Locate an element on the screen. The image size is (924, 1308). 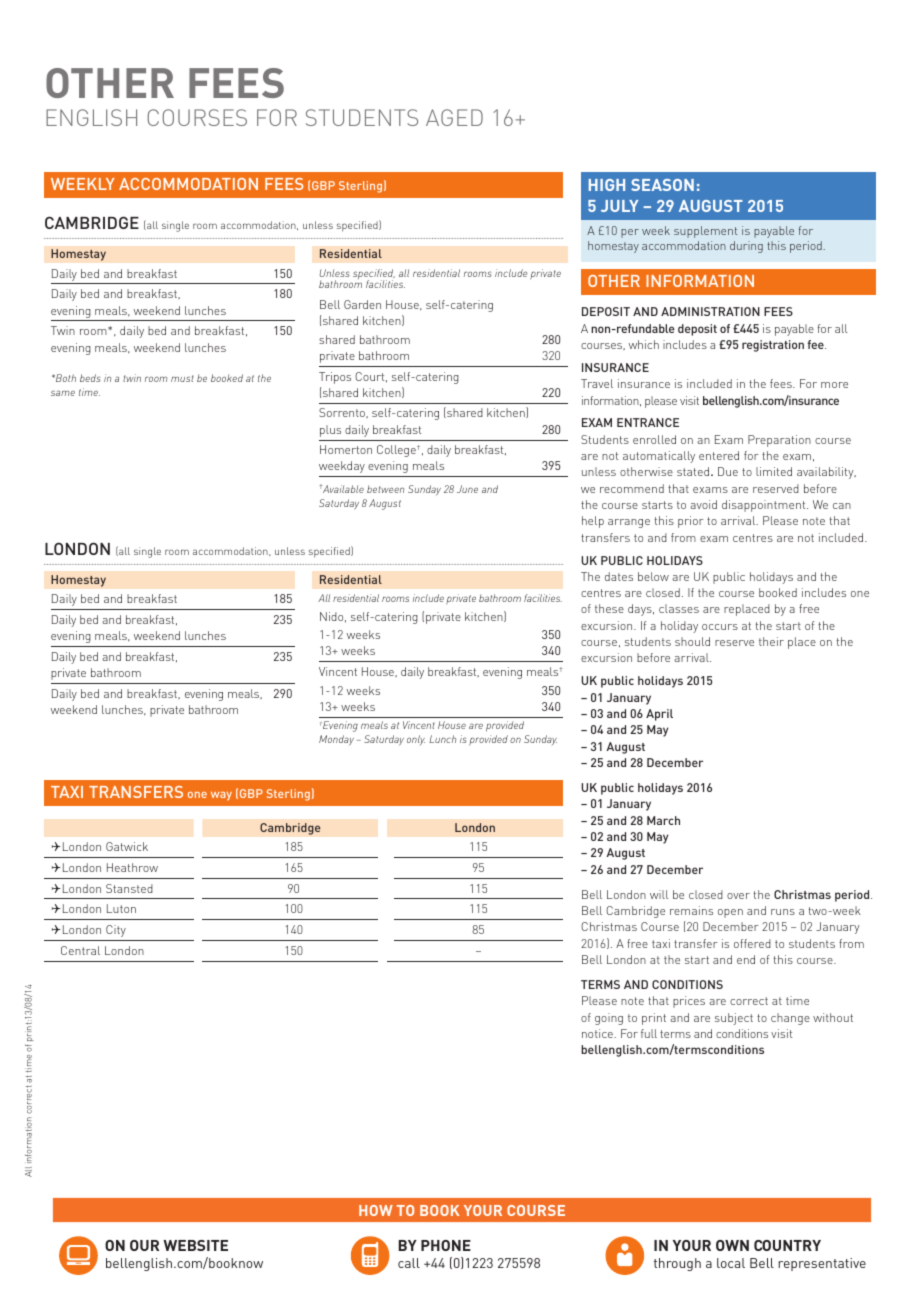
March is located at coordinates (663, 820).
